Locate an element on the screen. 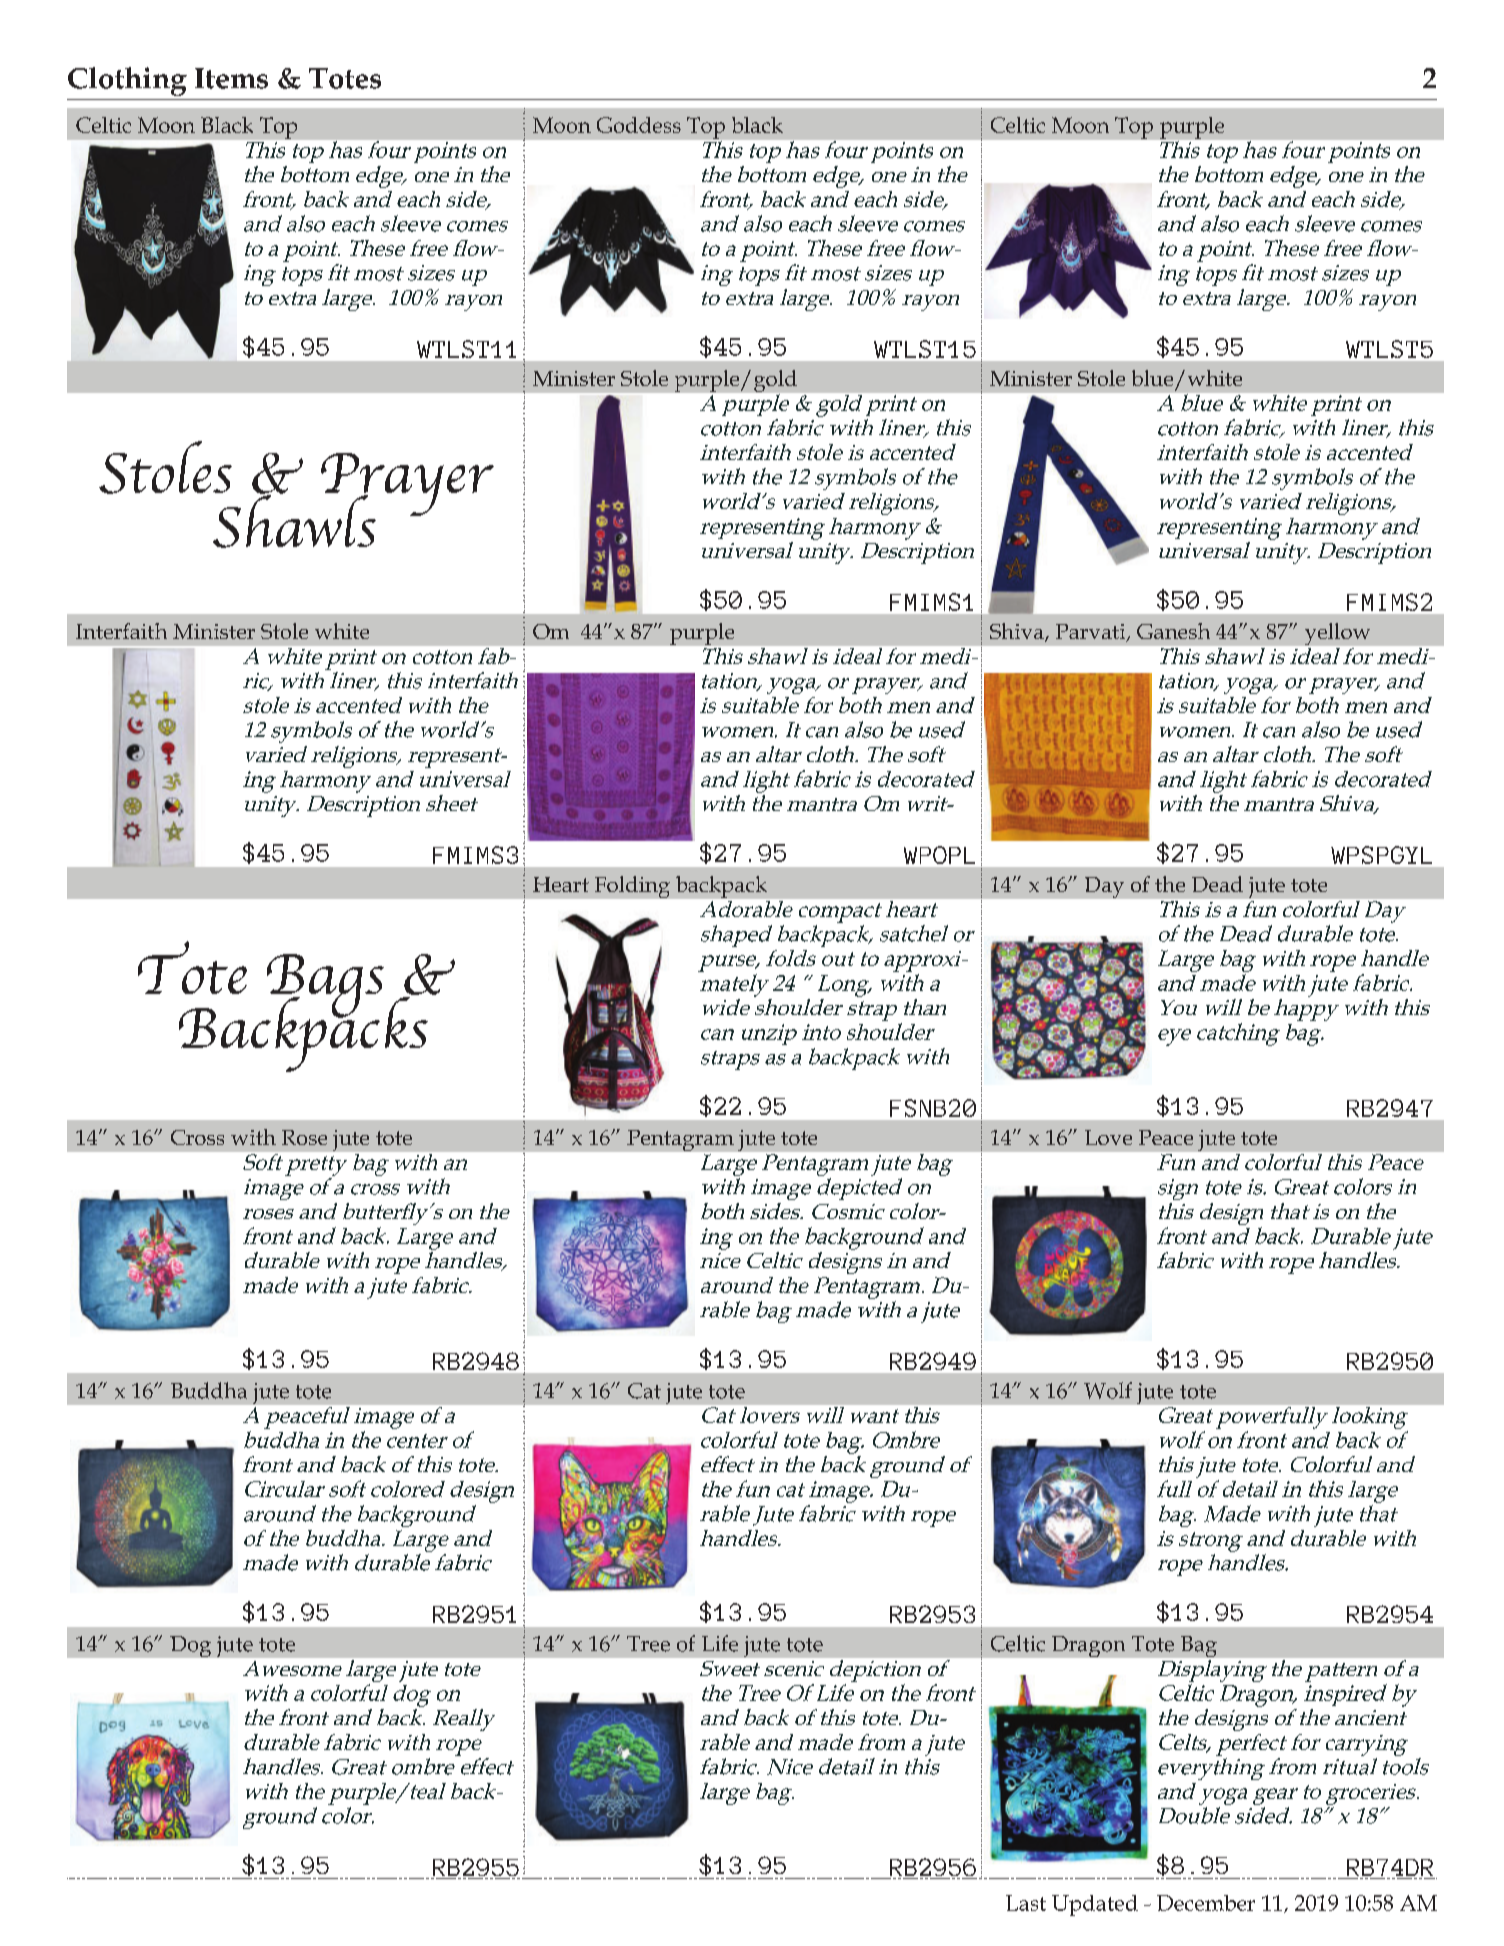 Image resolution: width=1504 pixels, height=1946 pixels. Items is located at coordinates (231, 78).
